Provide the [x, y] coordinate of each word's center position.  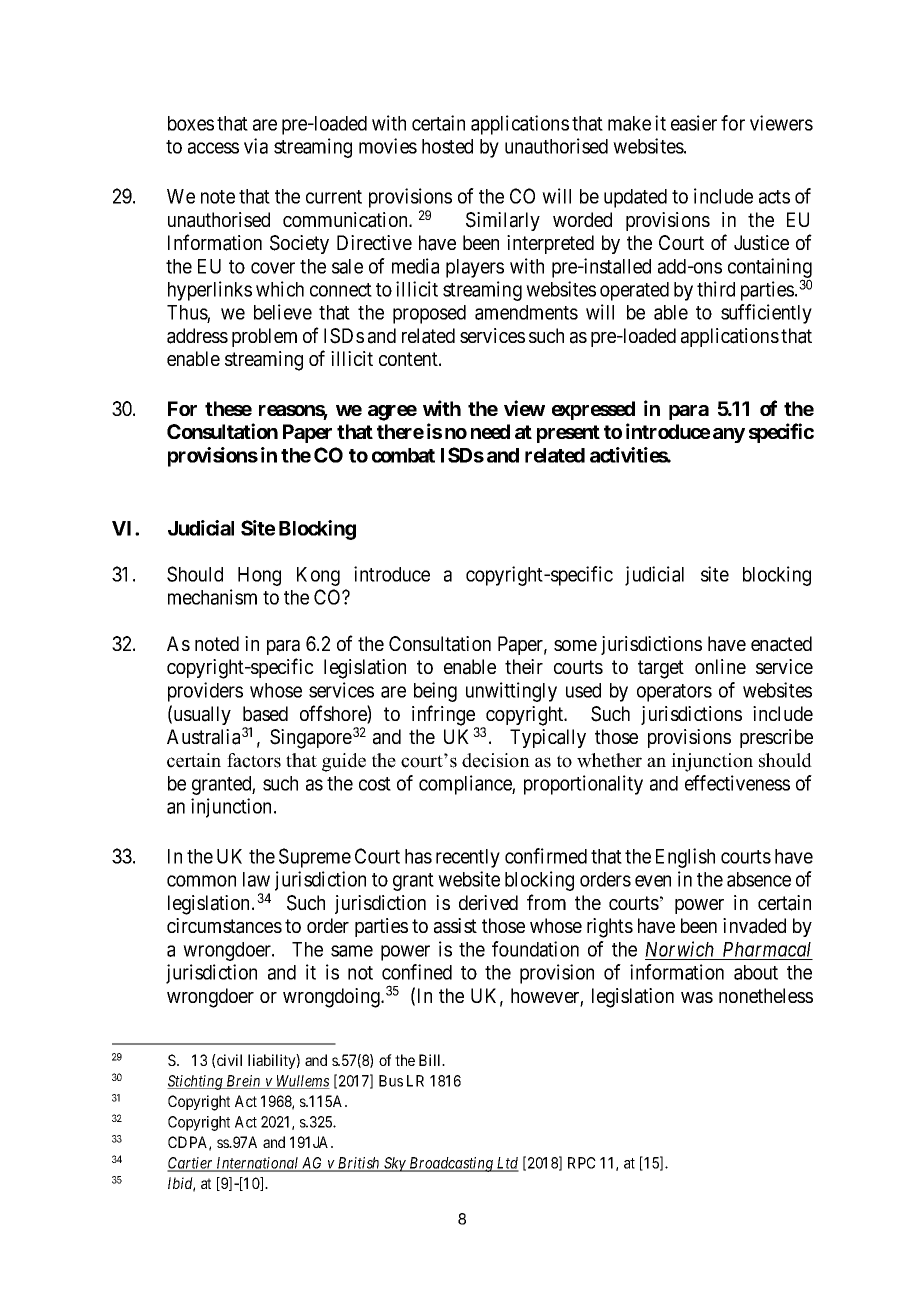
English [685, 858]
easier [694, 123]
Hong [259, 576]
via [256, 146]
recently [468, 858]
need [490, 431]
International [258, 1164]
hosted [447, 146]
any [729, 435]
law [256, 879]
